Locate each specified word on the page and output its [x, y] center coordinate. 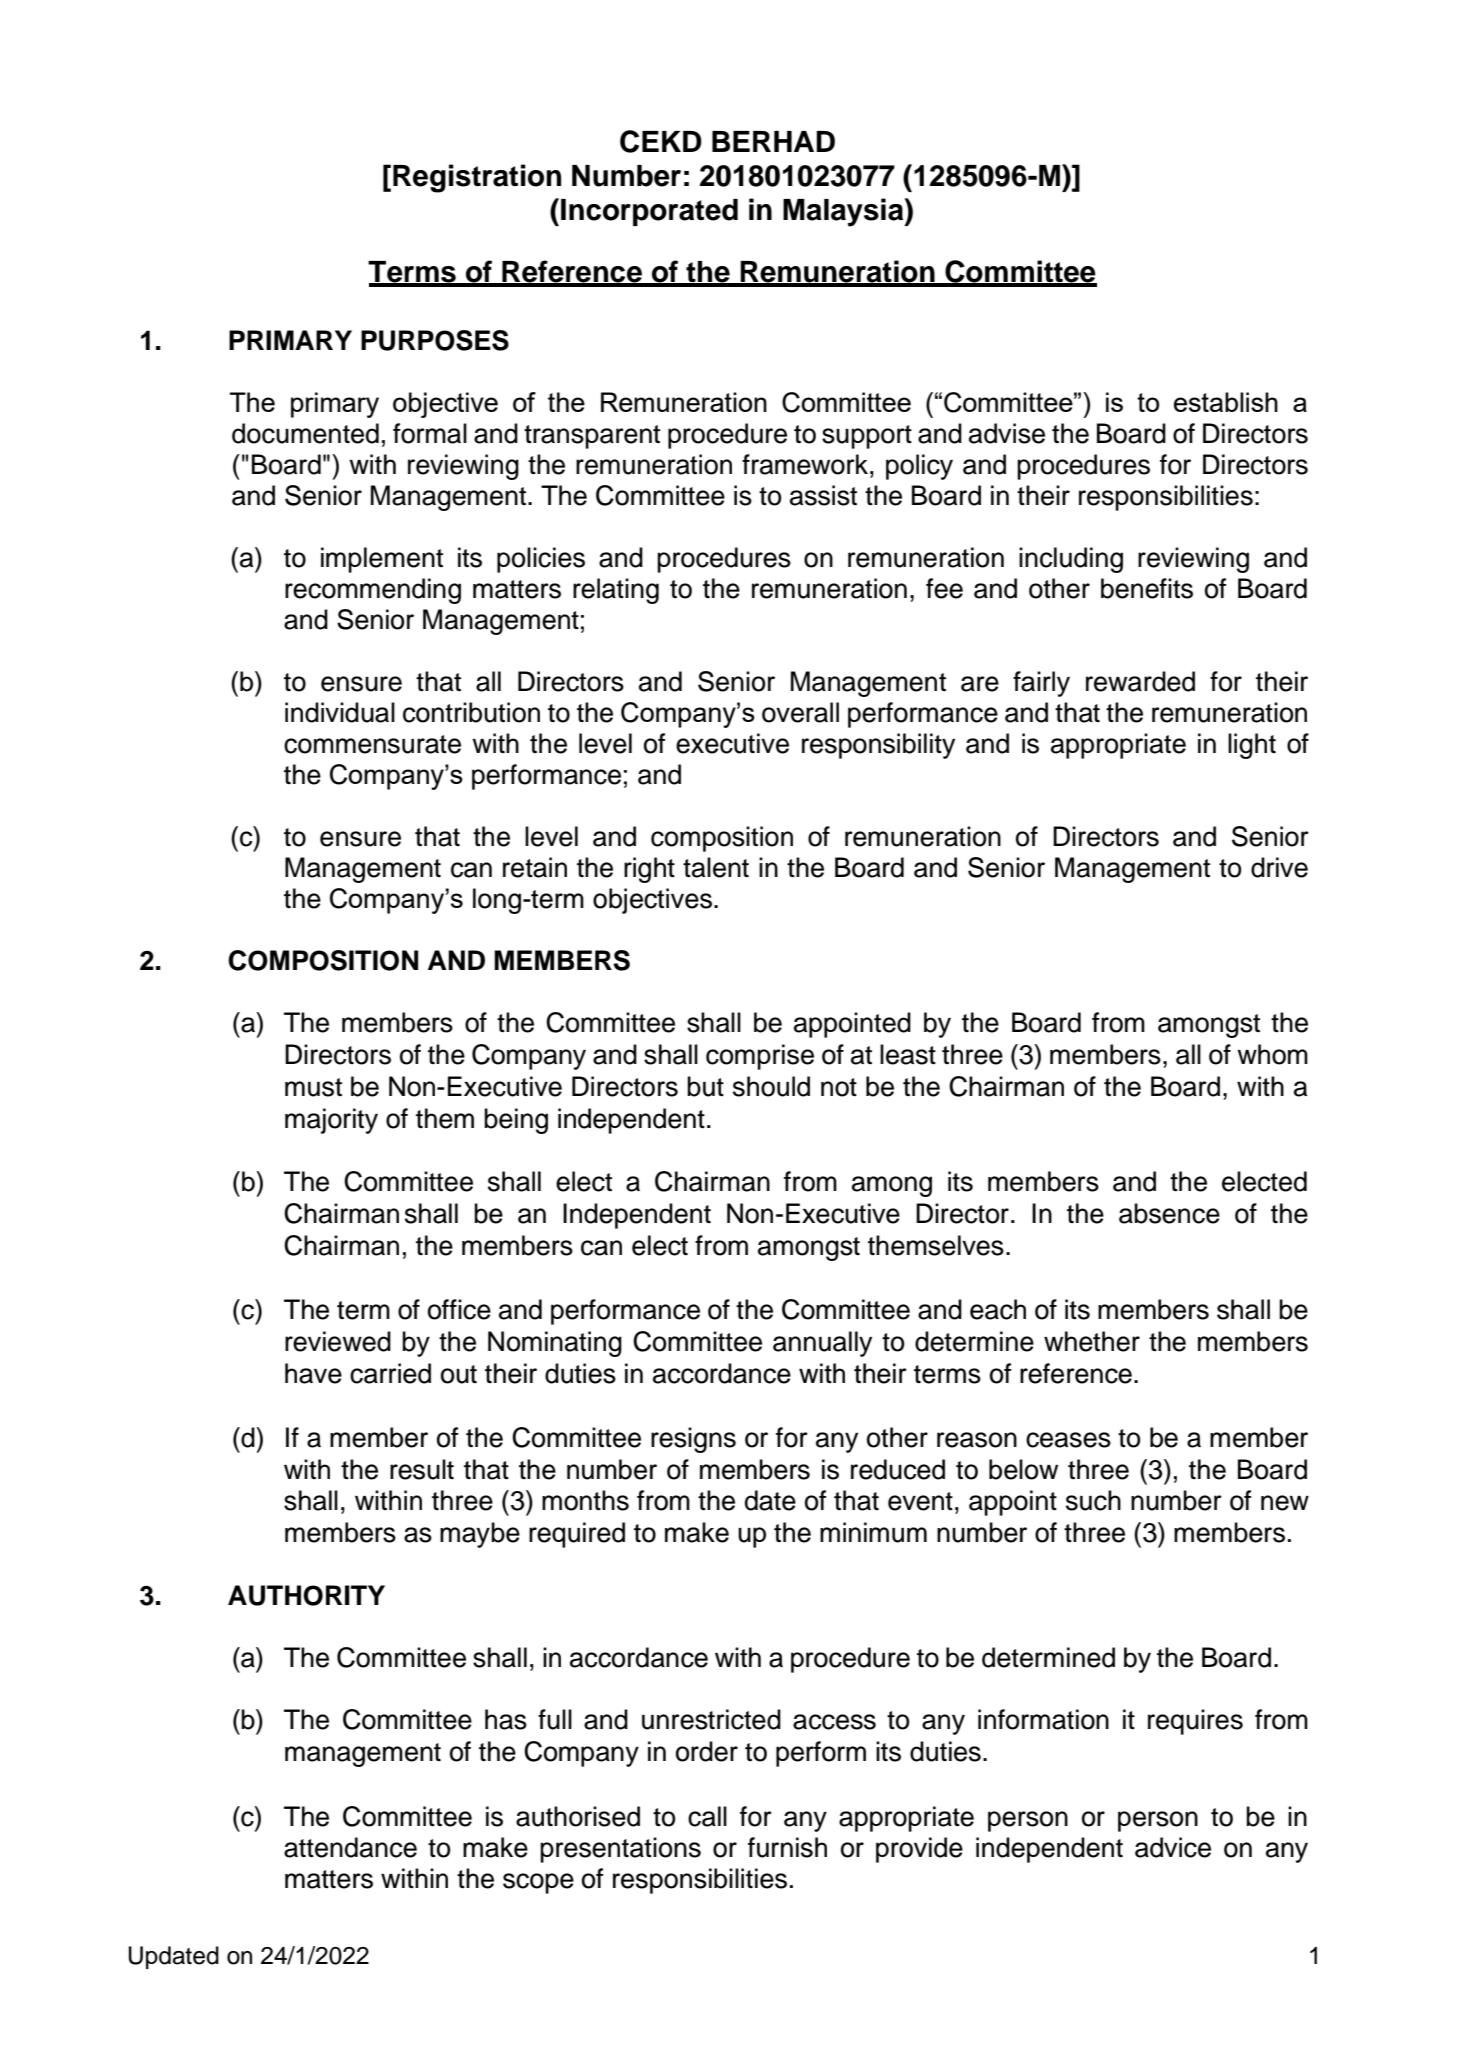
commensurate [372, 744]
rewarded [1140, 681]
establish [1226, 402]
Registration [477, 178]
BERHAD [773, 141]
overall [800, 712]
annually [822, 1344]
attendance [350, 1847]
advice [1173, 1847]
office [459, 1309]
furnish [787, 1847]
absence [1169, 1213]
